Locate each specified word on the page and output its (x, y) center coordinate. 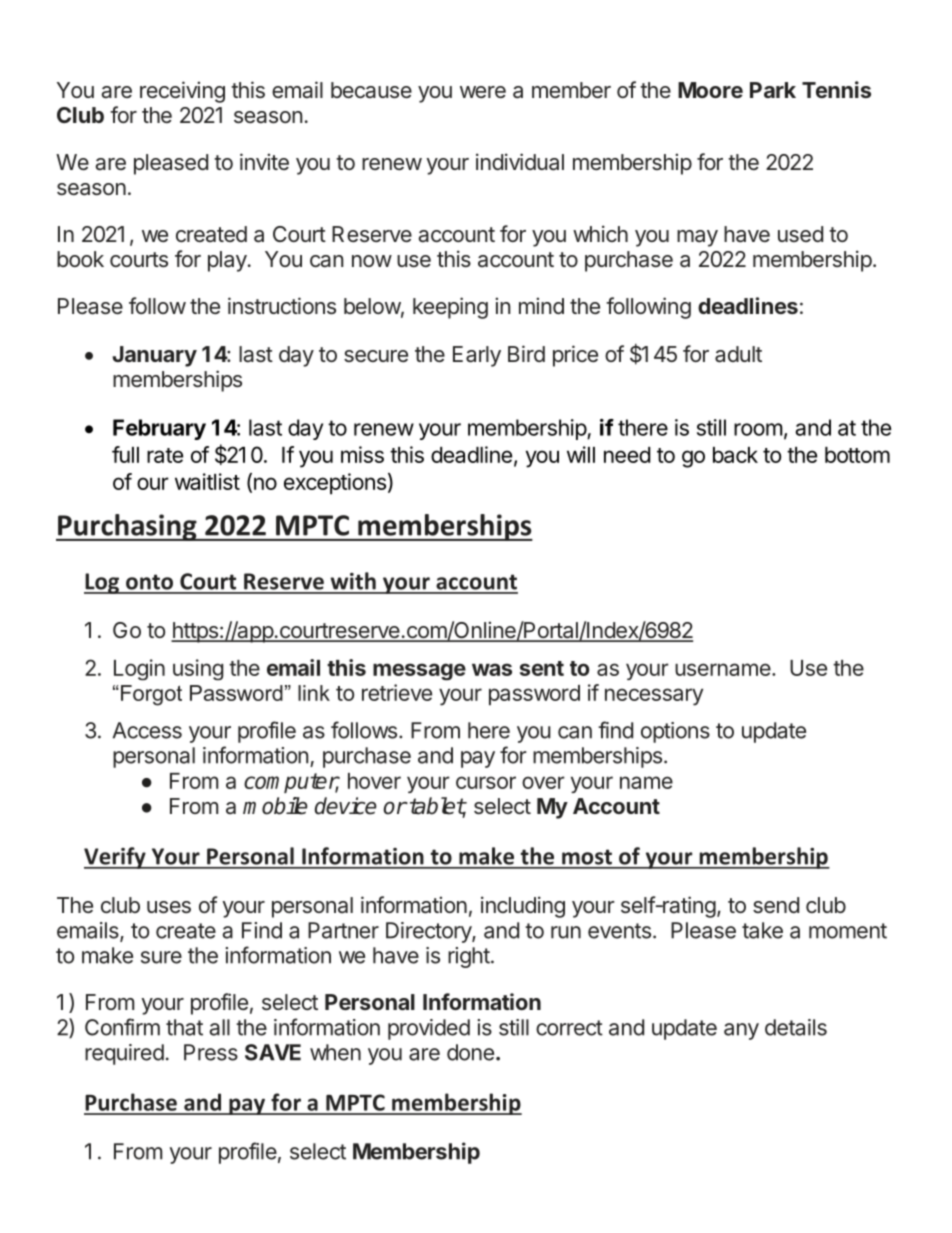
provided (429, 1029)
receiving (182, 92)
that (184, 1027)
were (483, 92)
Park (773, 90)
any (741, 1031)
